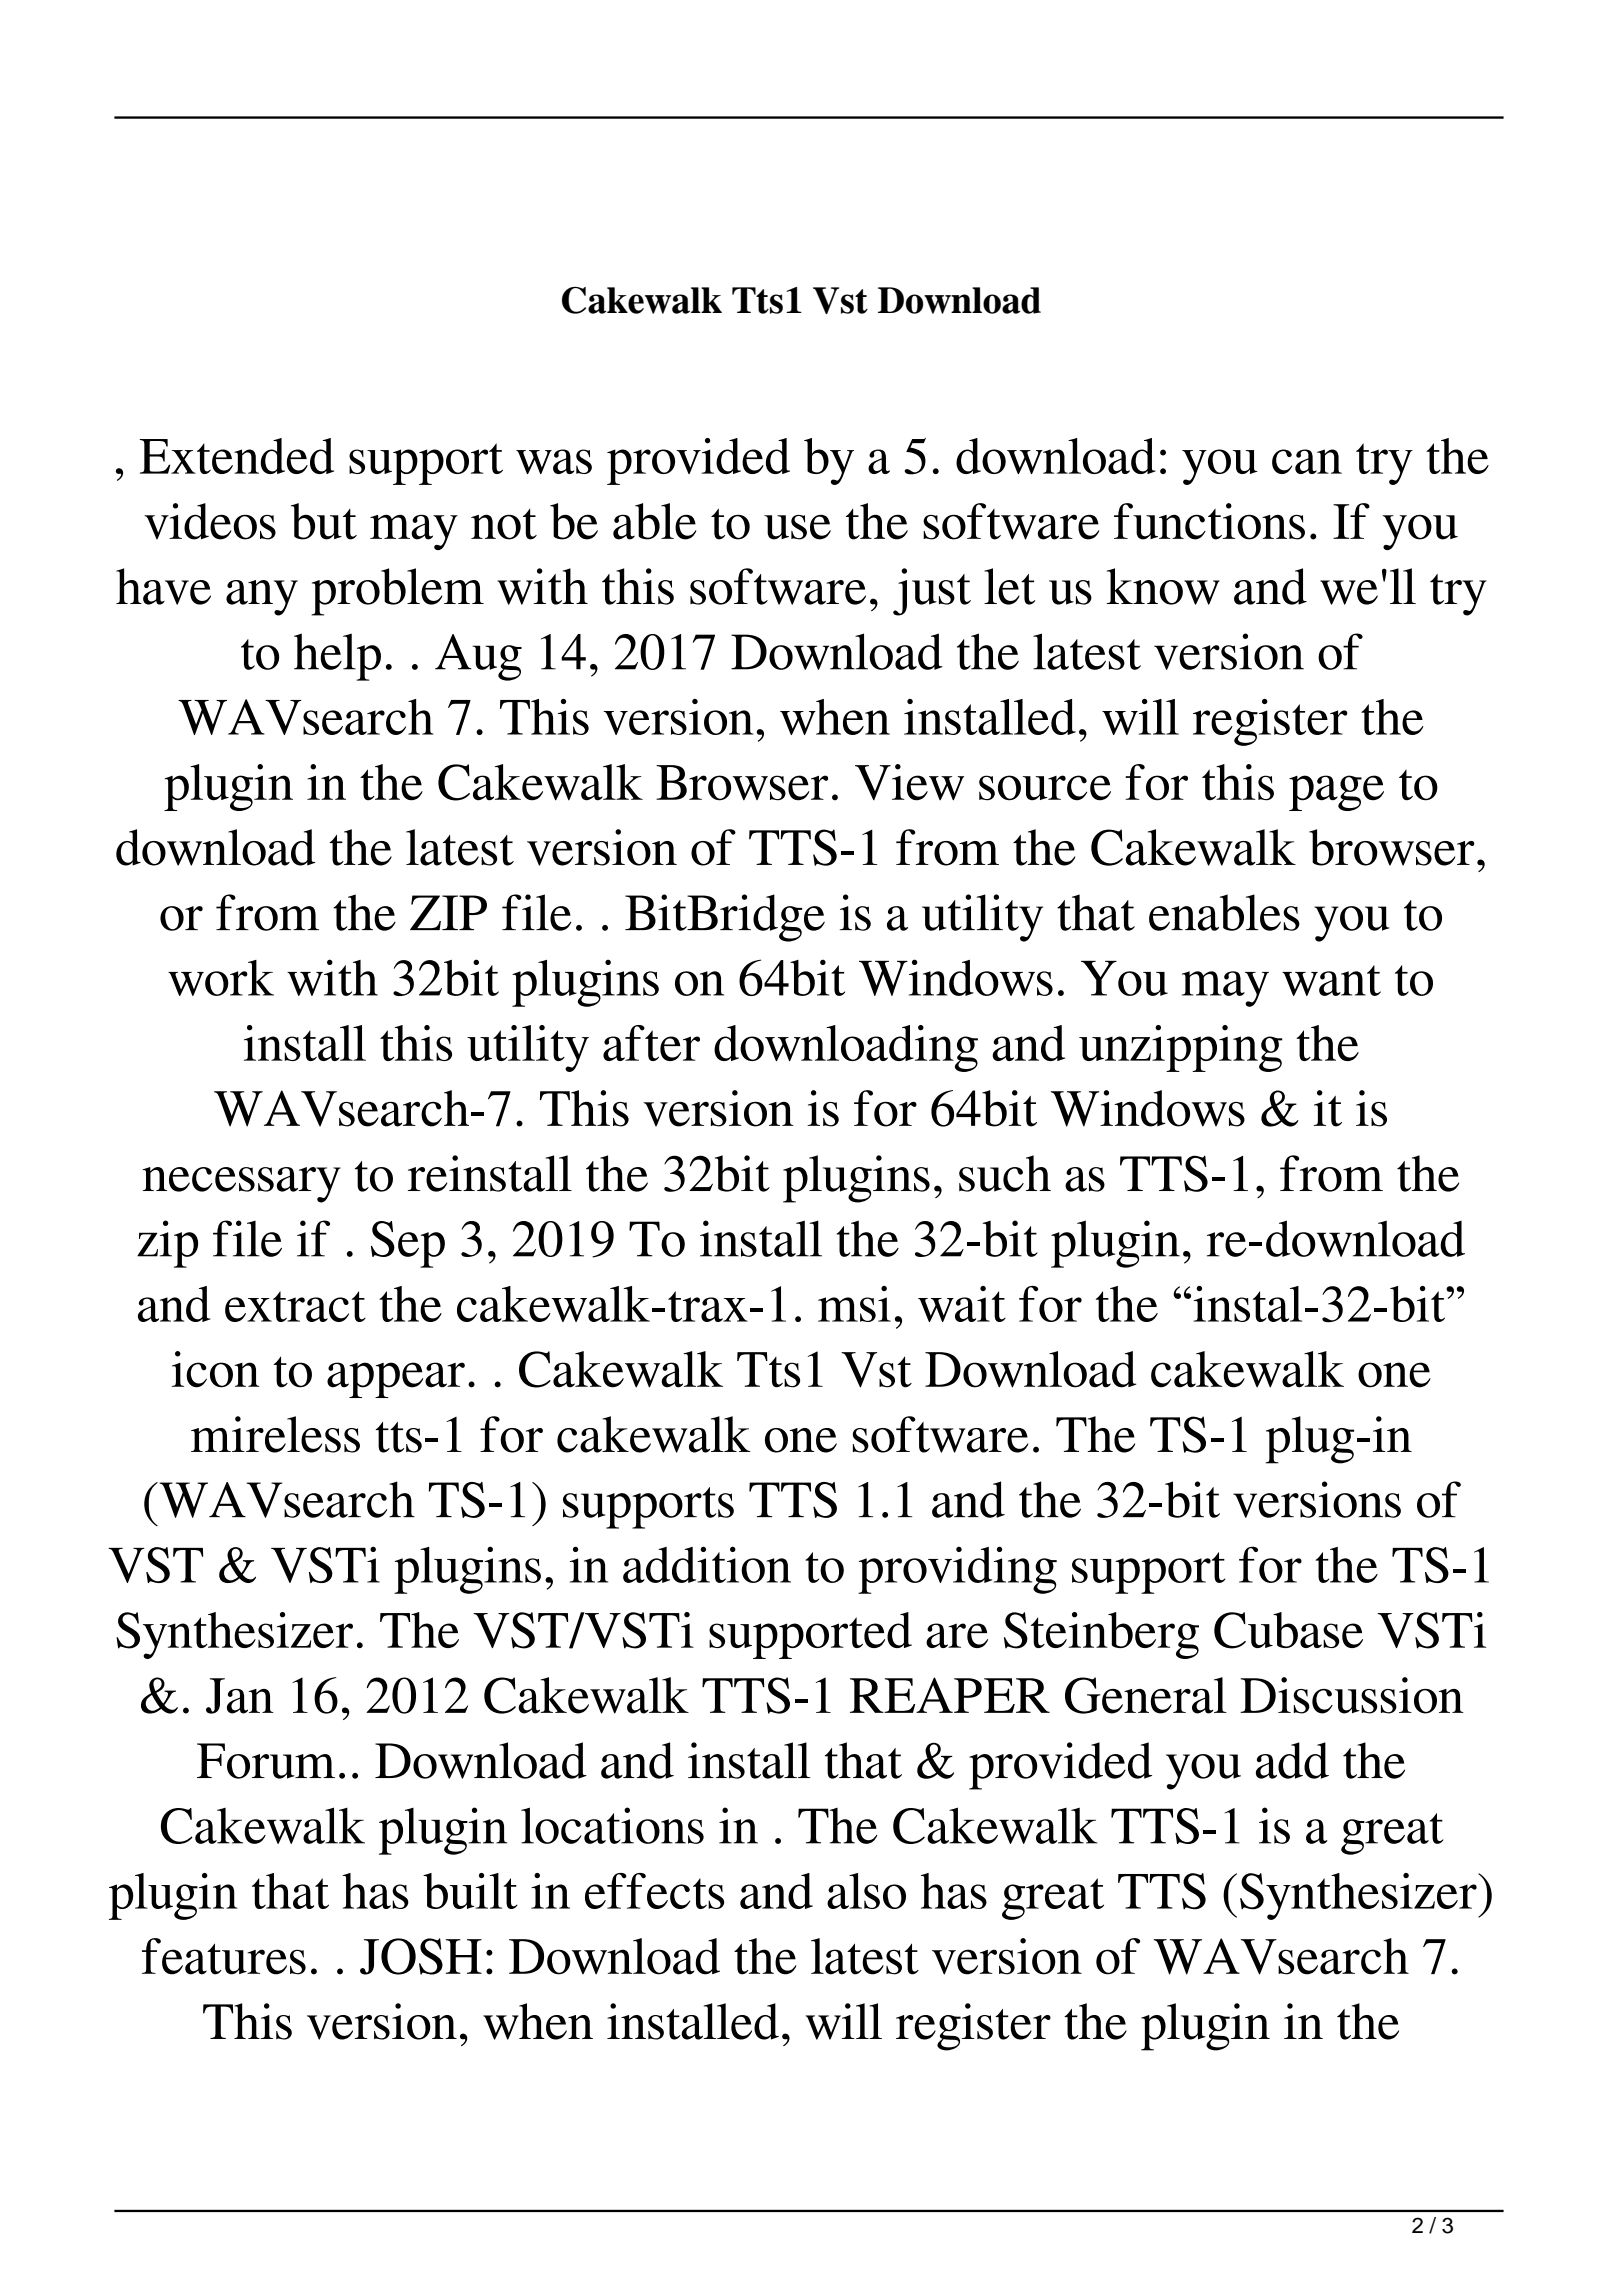 The height and width of the screenshot is (2288, 1618). What do you see at coordinates (224, 1956) in the screenshot?
I see `features` at bounding box center [224, 1956].
